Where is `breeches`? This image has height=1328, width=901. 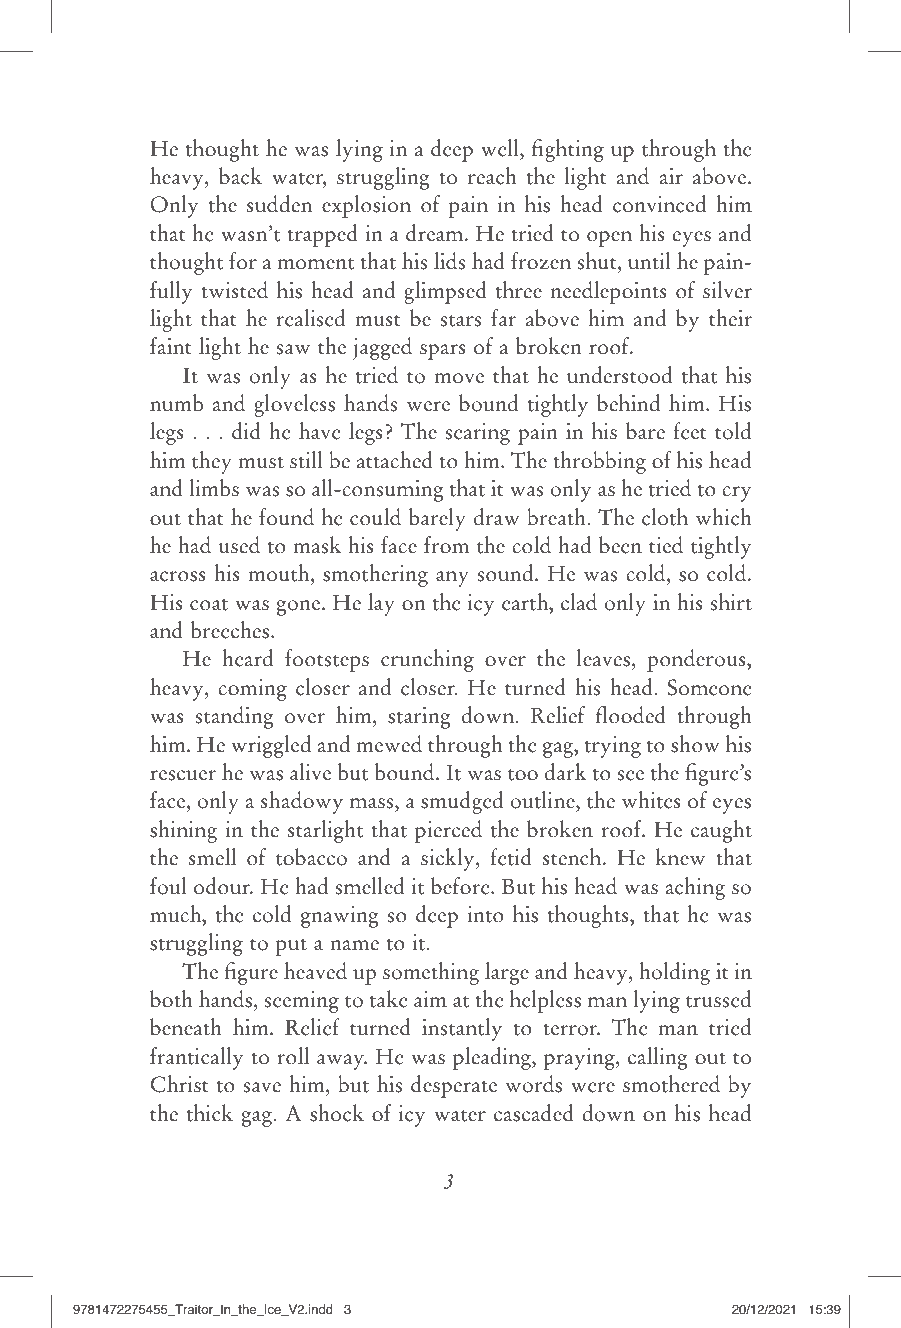 breeches is located at coordinates (230, 630).
